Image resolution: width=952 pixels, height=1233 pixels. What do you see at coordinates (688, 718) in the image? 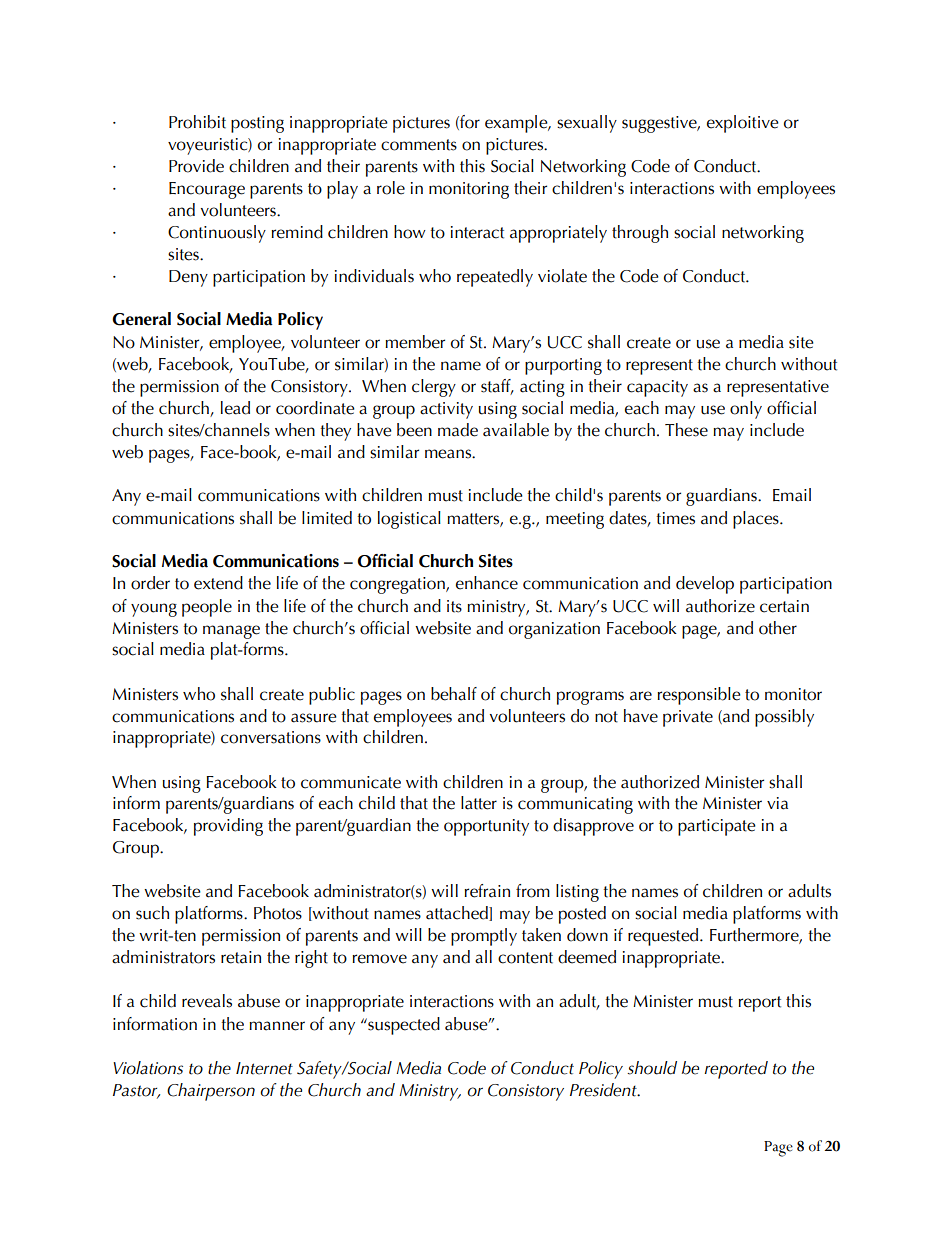
I see `private` at bounding box center [688, 718].
